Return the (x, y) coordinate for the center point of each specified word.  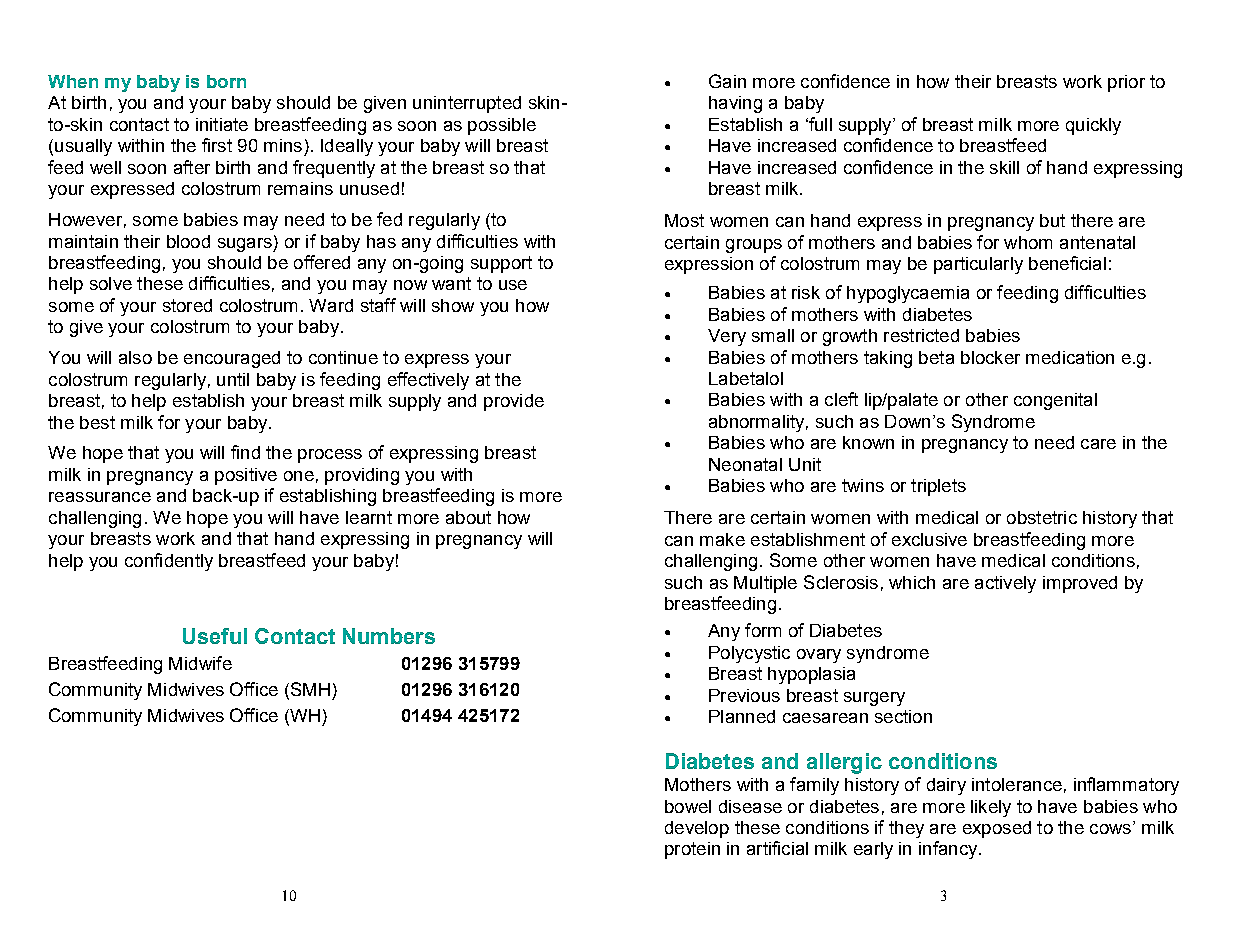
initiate (222, 124)
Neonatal (745, 464)
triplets (938, 487)
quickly (1093, 126)
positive (246, 476)
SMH (309, 690)
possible (502, 126)
